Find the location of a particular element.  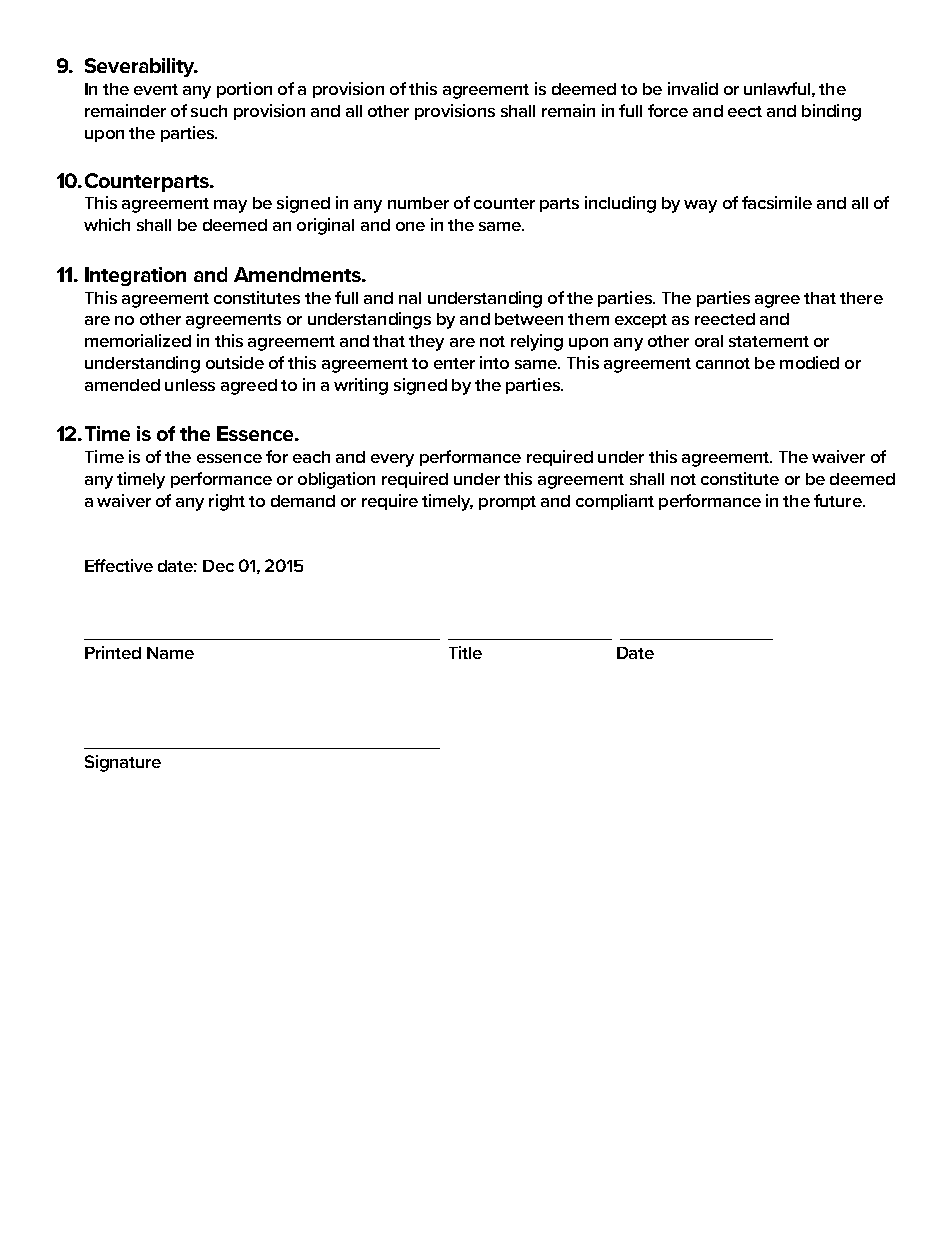

into is located at coordinates (494, 362).
